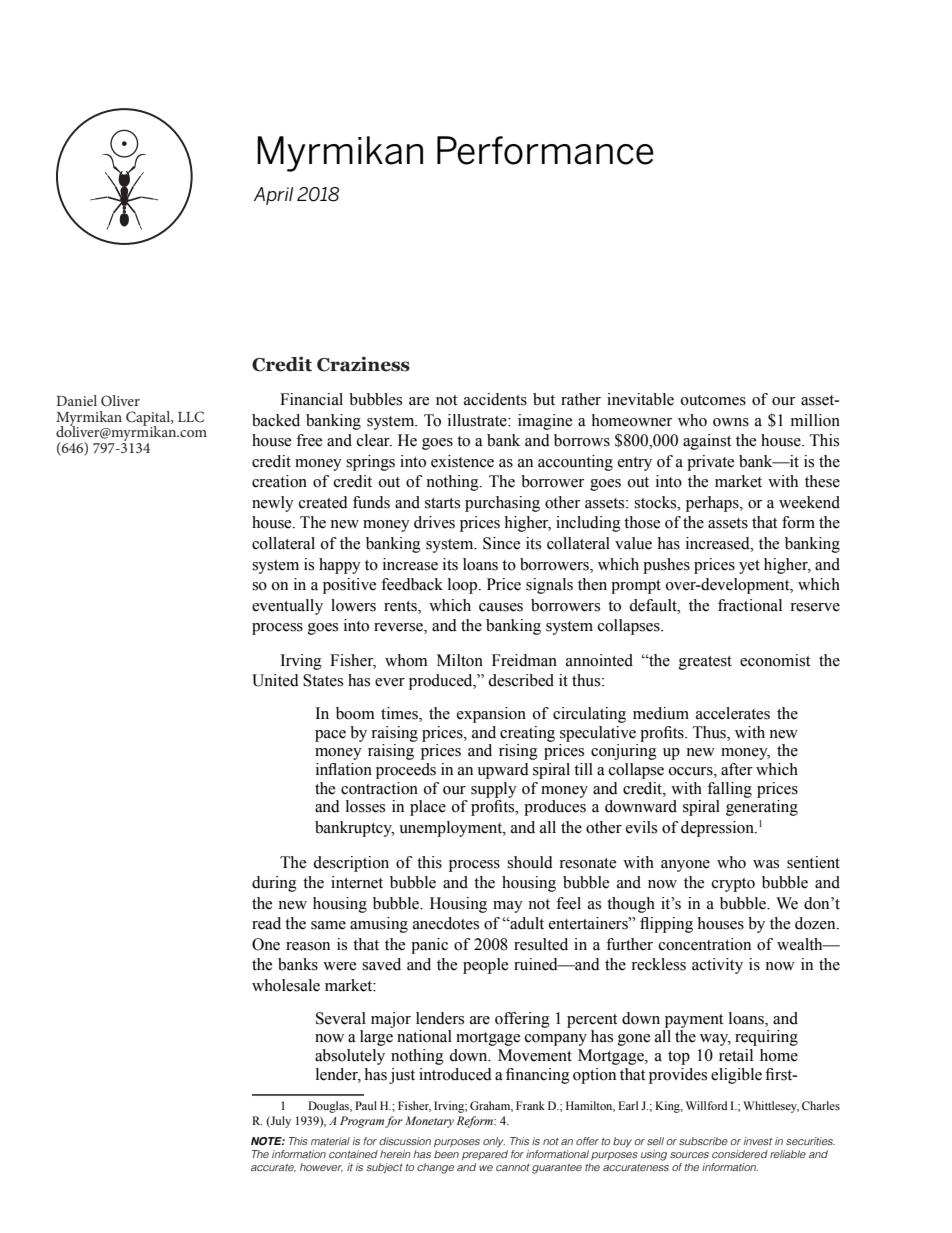 The image size is (952, 1233). What do you see at coordinates (737, 769) in the screenshot?
I see `after` at bounding box center [737, 769].
